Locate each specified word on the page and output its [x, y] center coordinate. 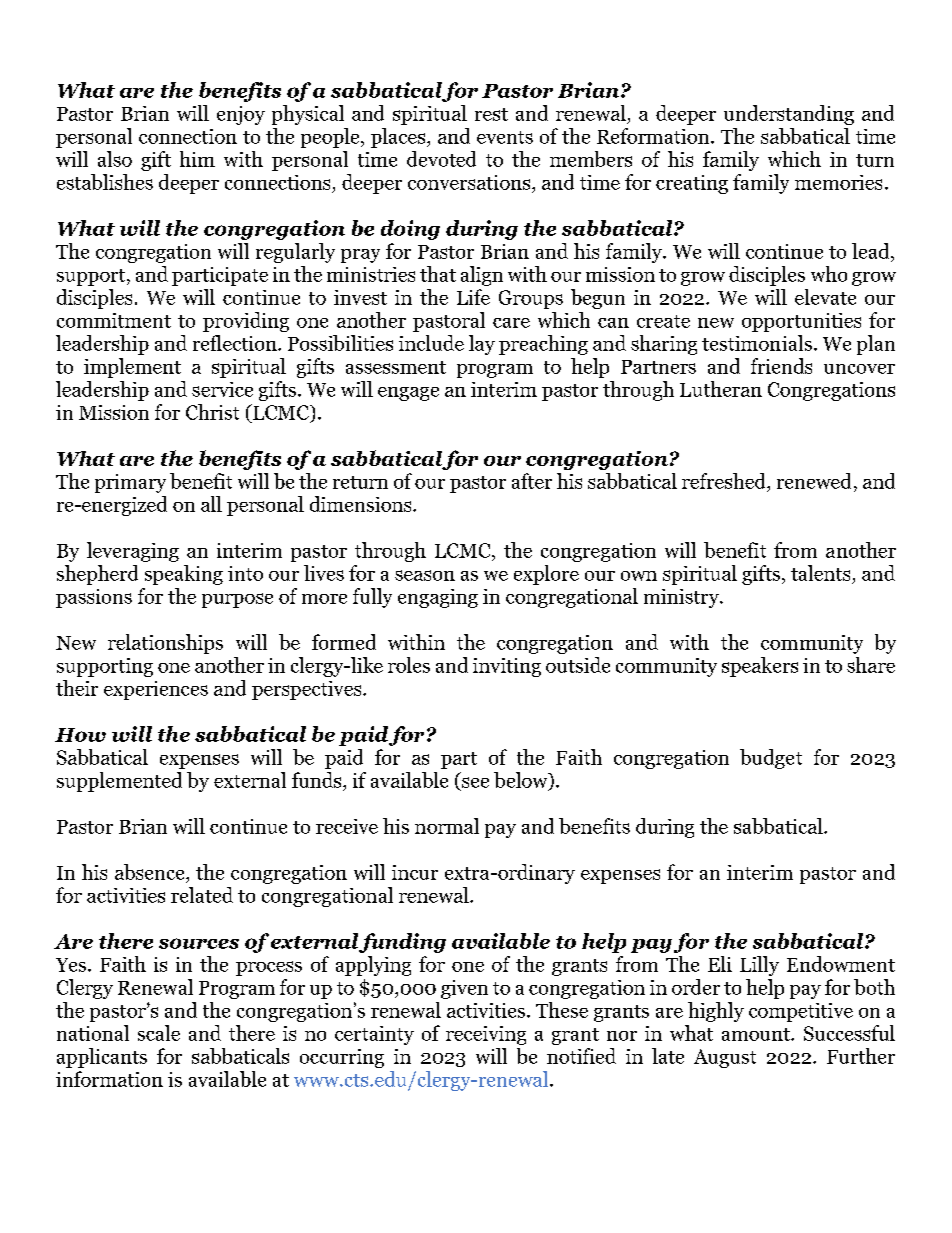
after [532, 481]
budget [771, 759]
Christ [212, 412]
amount [757, 1034]
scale [159, 1033]
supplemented [119, 782]
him [197, 159]
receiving [486, 1035]
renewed [814, 481]
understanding [789, 115]
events [505, 137]
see [475, 782]
